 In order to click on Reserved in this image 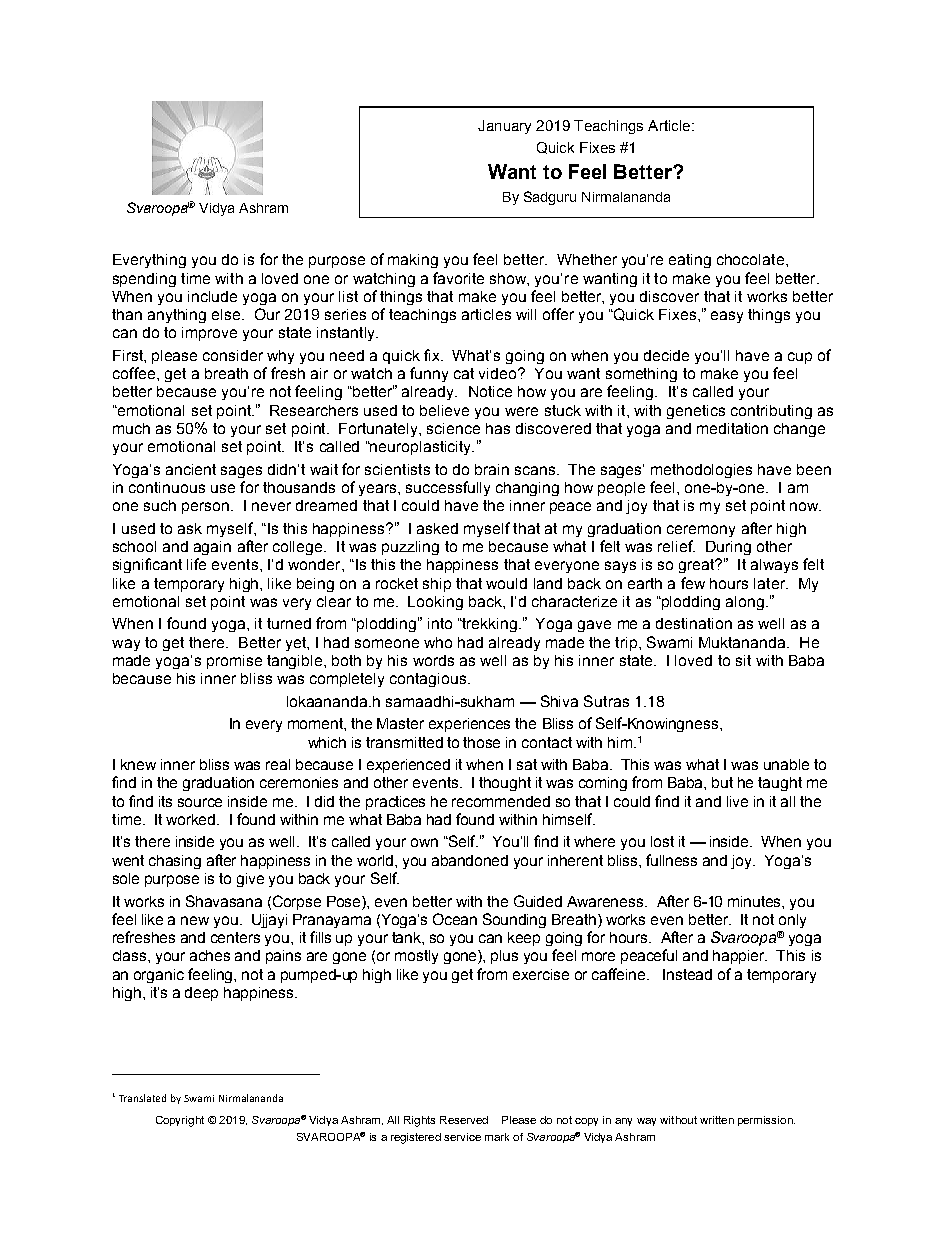, I will do `click(464, 1120)`.
